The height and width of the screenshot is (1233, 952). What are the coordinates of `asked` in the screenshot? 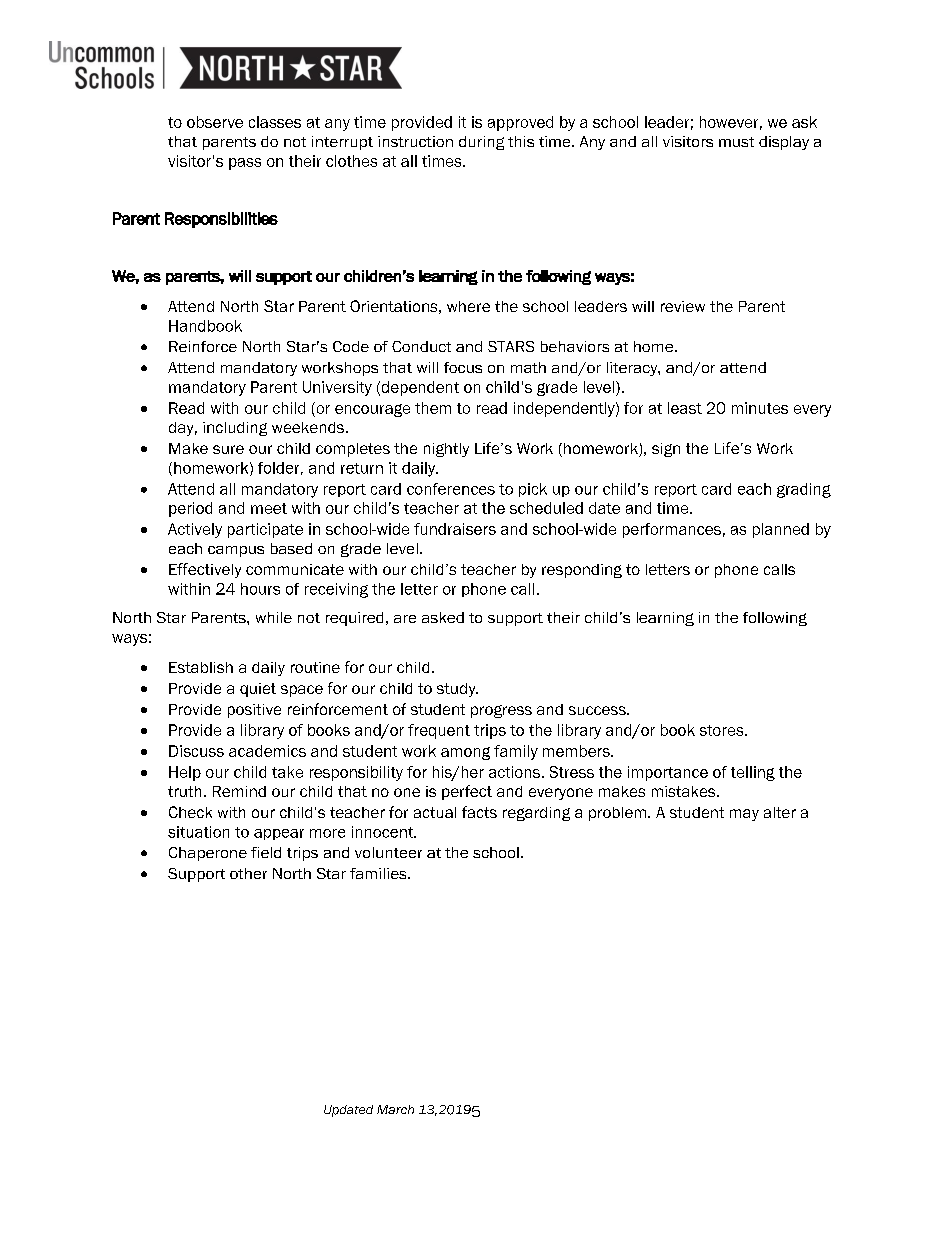 It's located at (443, 617).
